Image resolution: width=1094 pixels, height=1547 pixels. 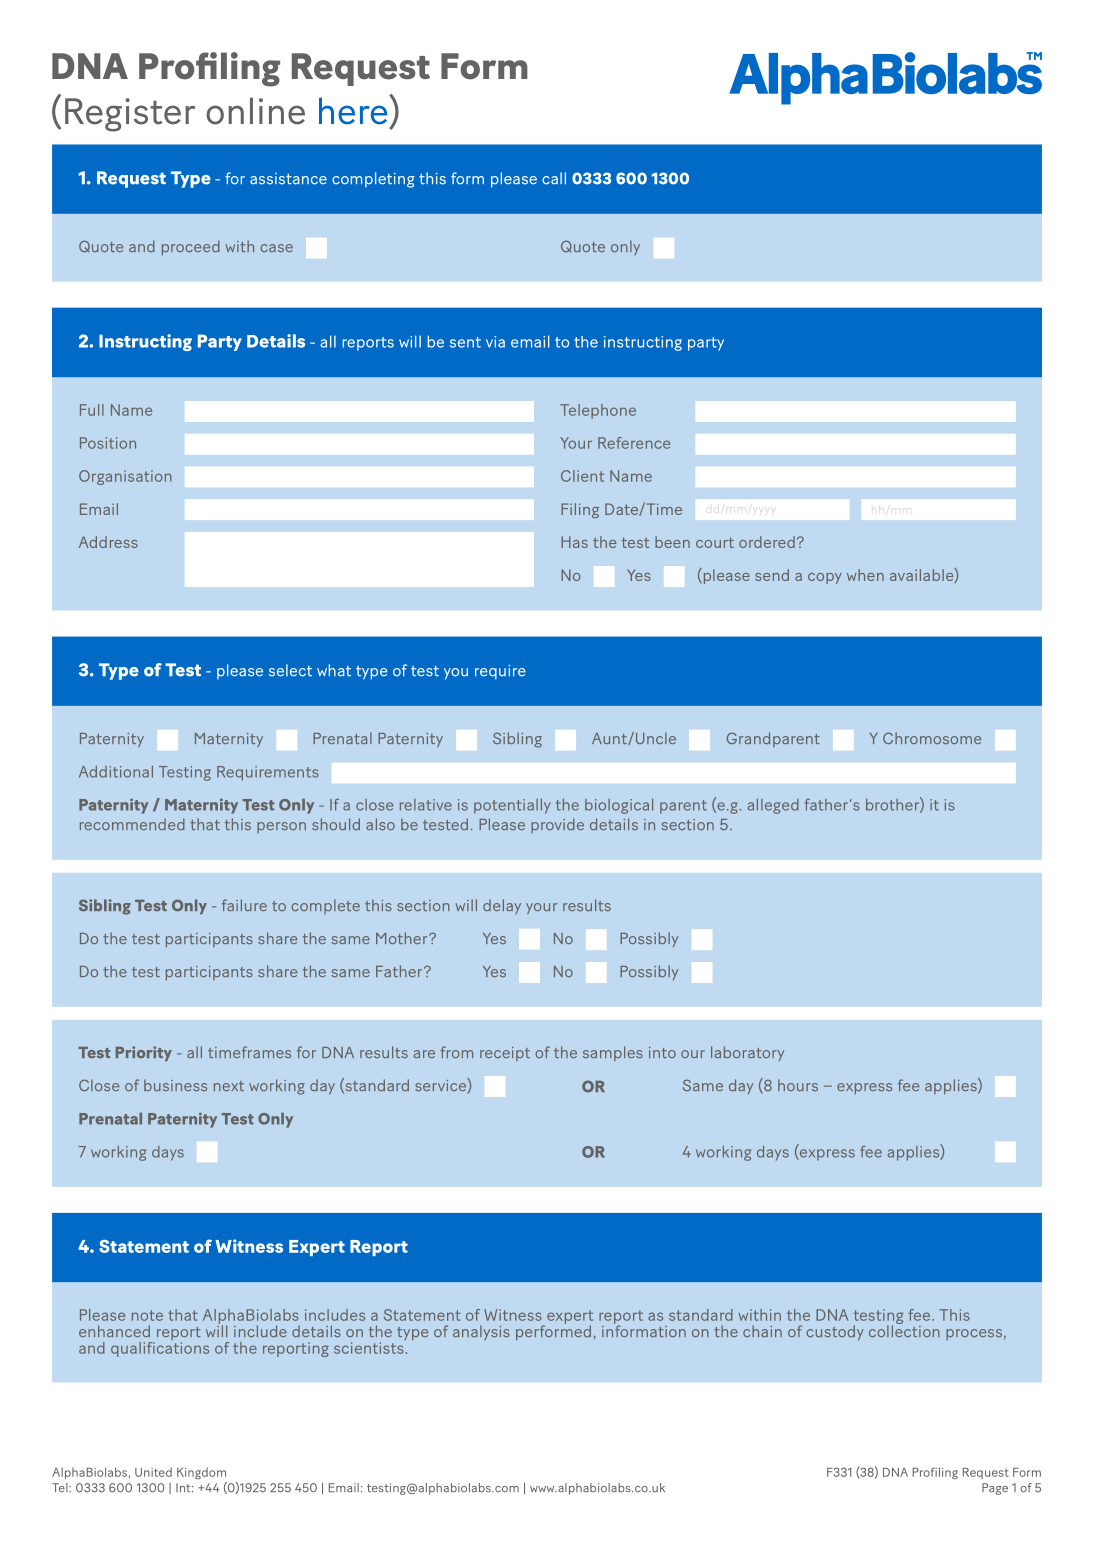 What do you see at coordinates (512, 806) in the document?
I see `potentially` at bounding box center [512, 806].
